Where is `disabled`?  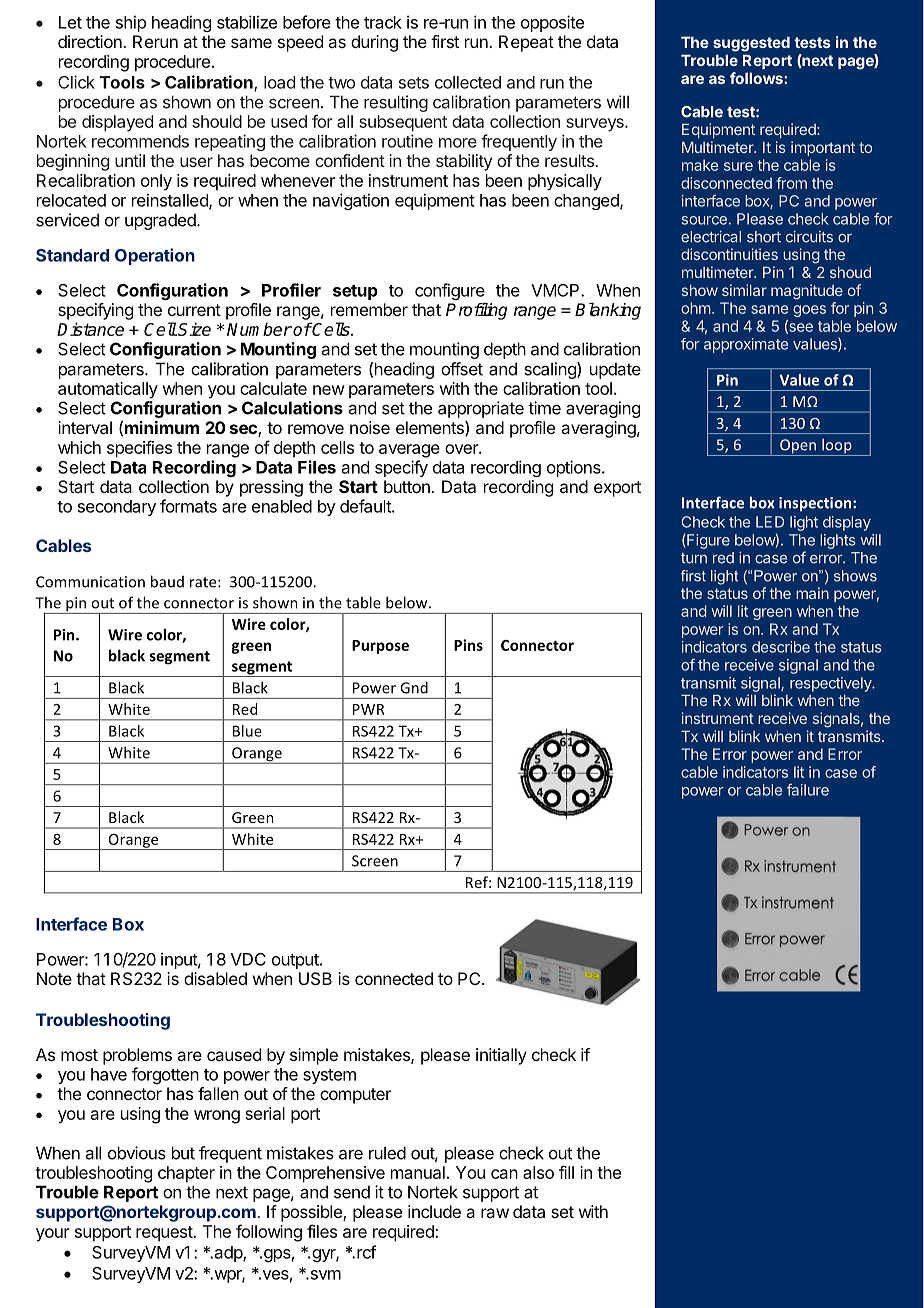 disabled is located at coordinates (215, 978).
